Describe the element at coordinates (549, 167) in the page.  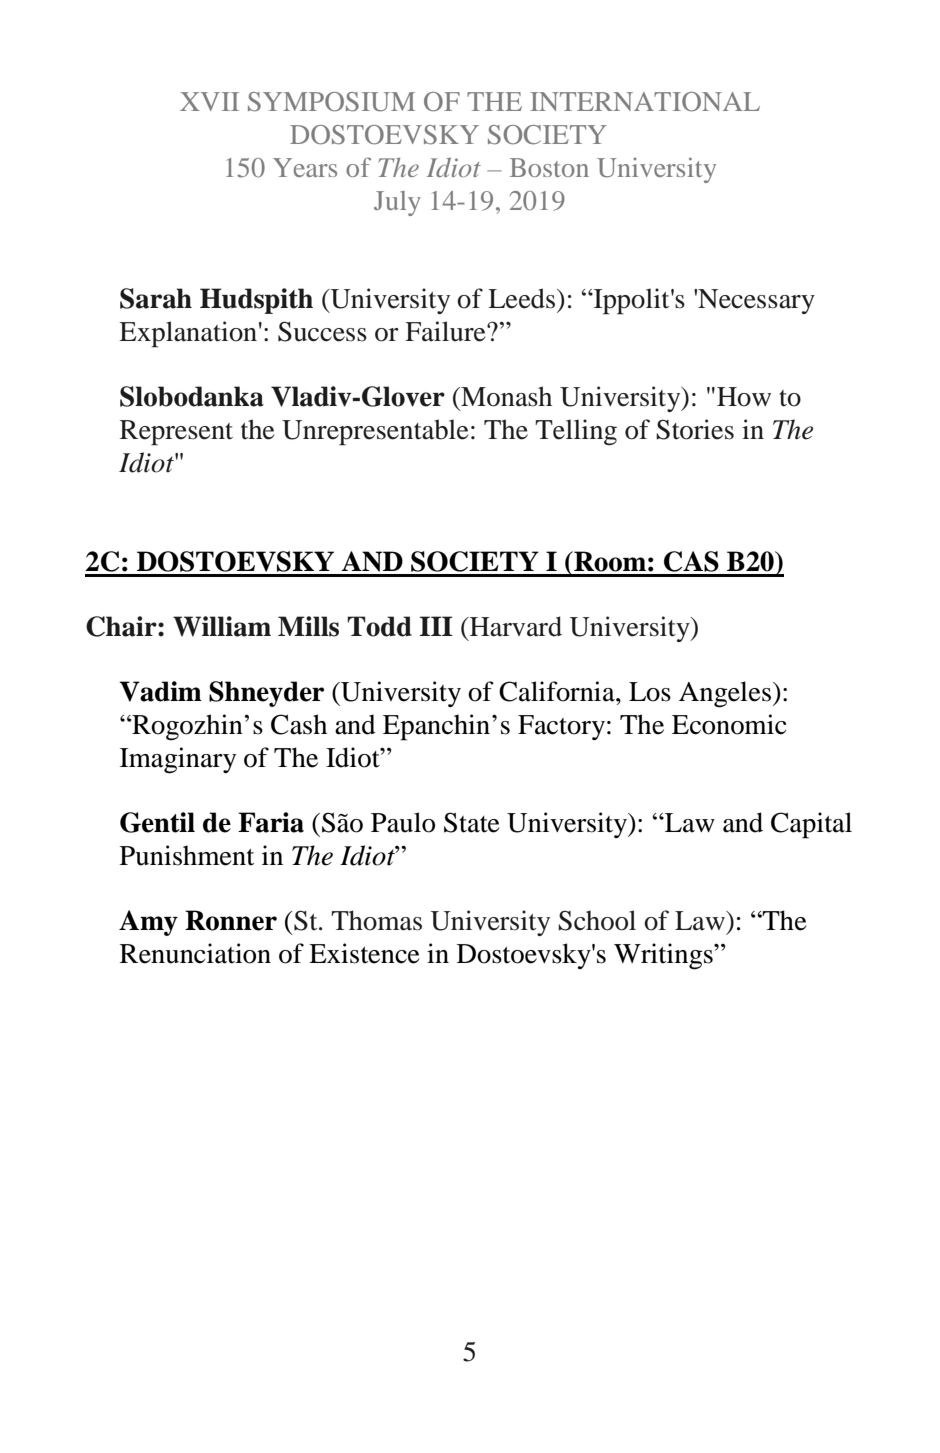
I see `Boston` at that location.
